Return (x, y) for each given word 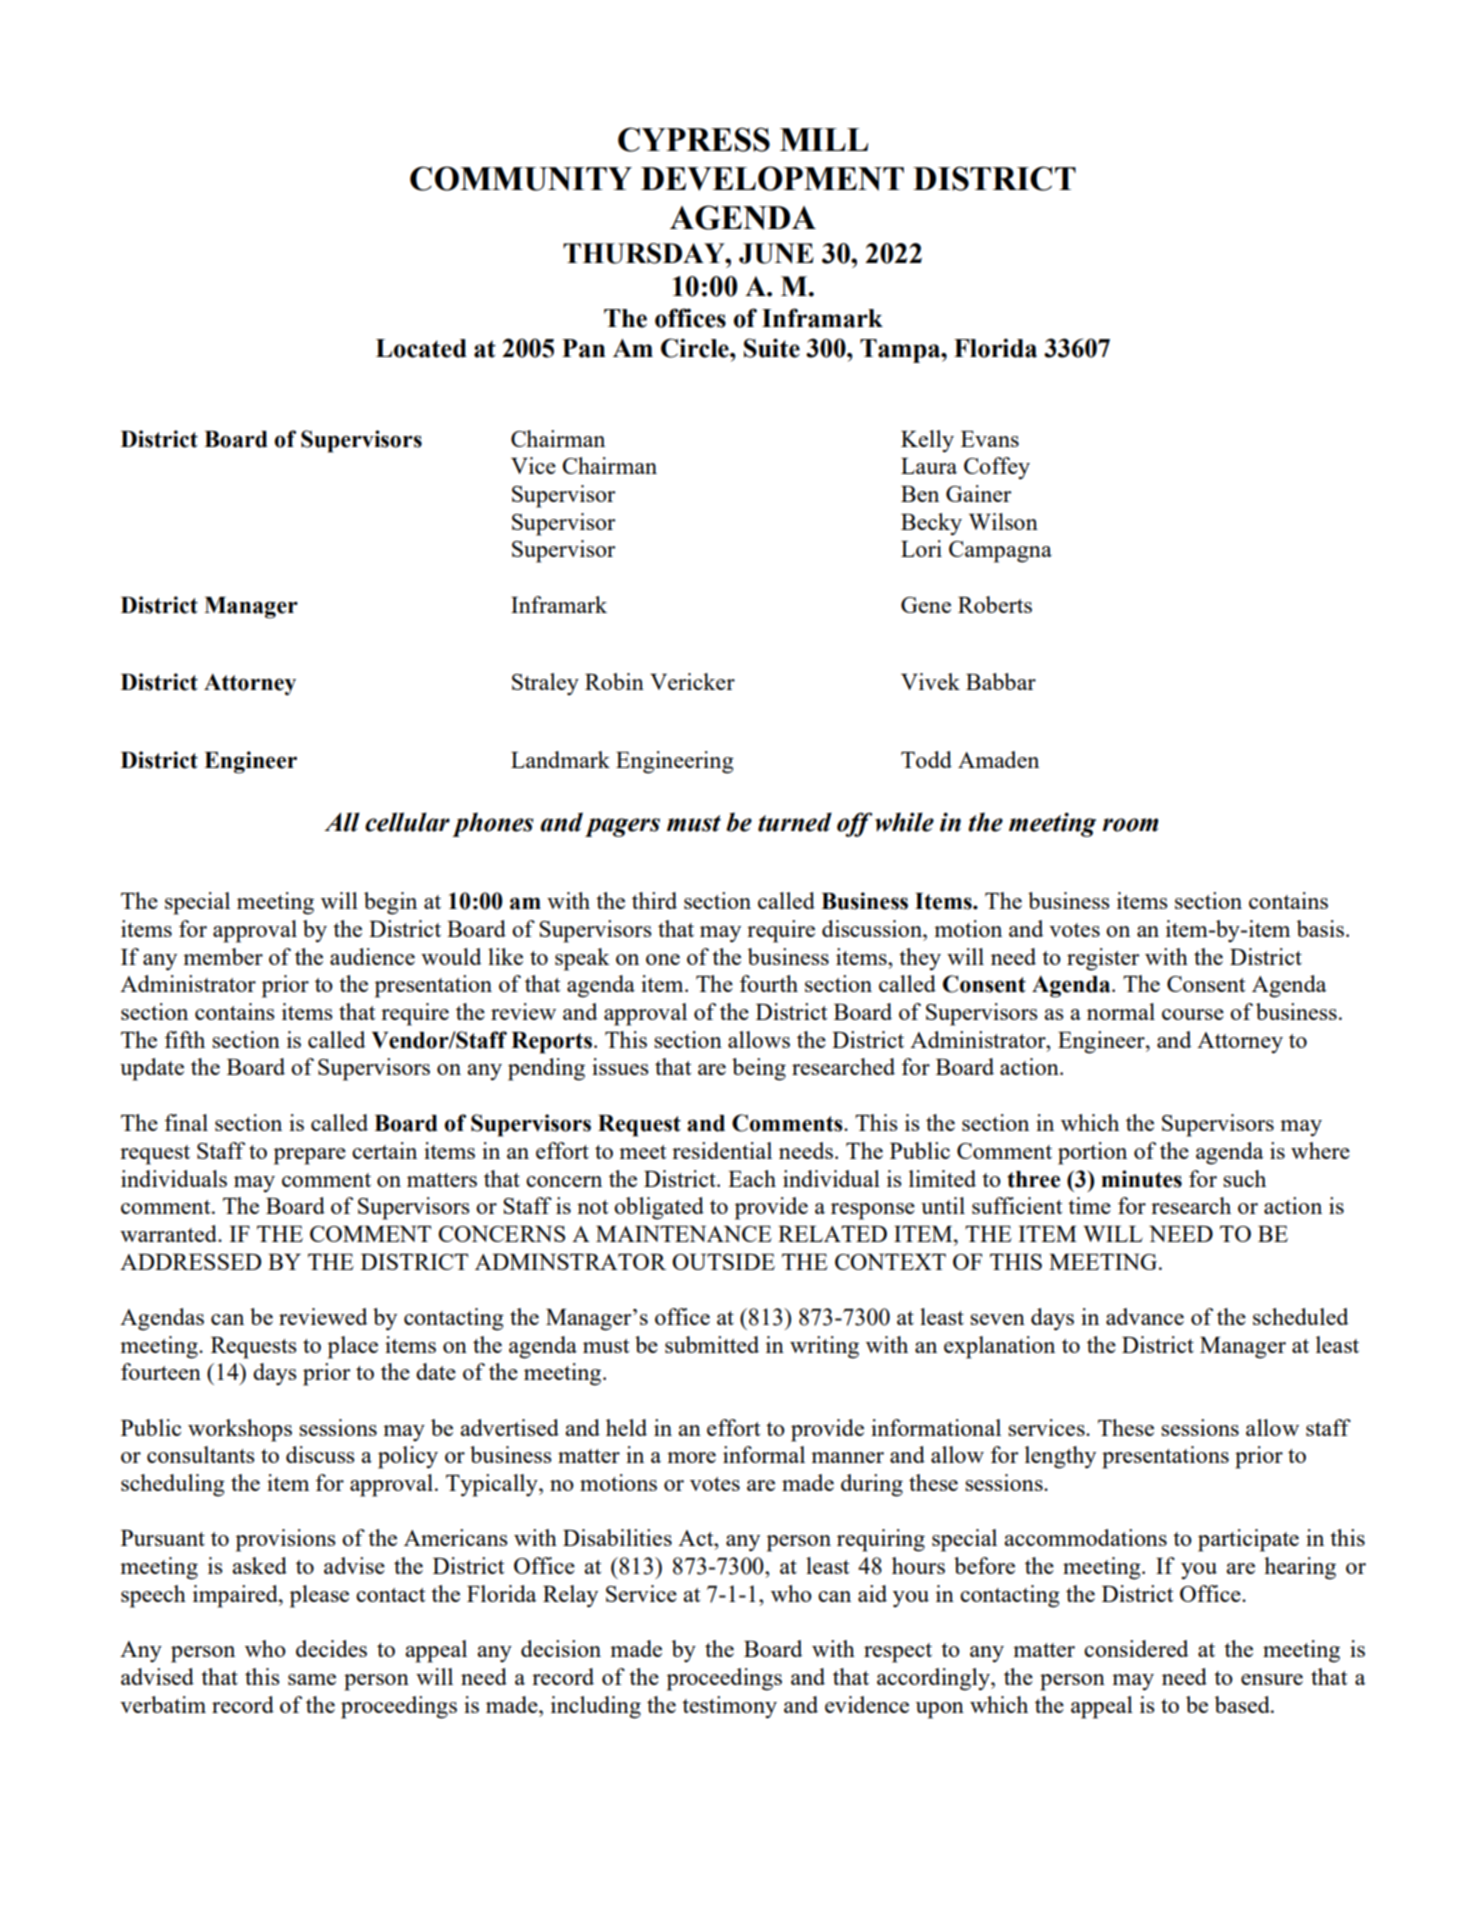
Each (752, 1178)
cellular (407, 822)
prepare (310, 1156)
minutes (1141, 1179)
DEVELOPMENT (772, 178)
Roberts (995, 604)
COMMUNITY (521, 178)
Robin (614, 681)
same (312, 1679)
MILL (824, 139)
